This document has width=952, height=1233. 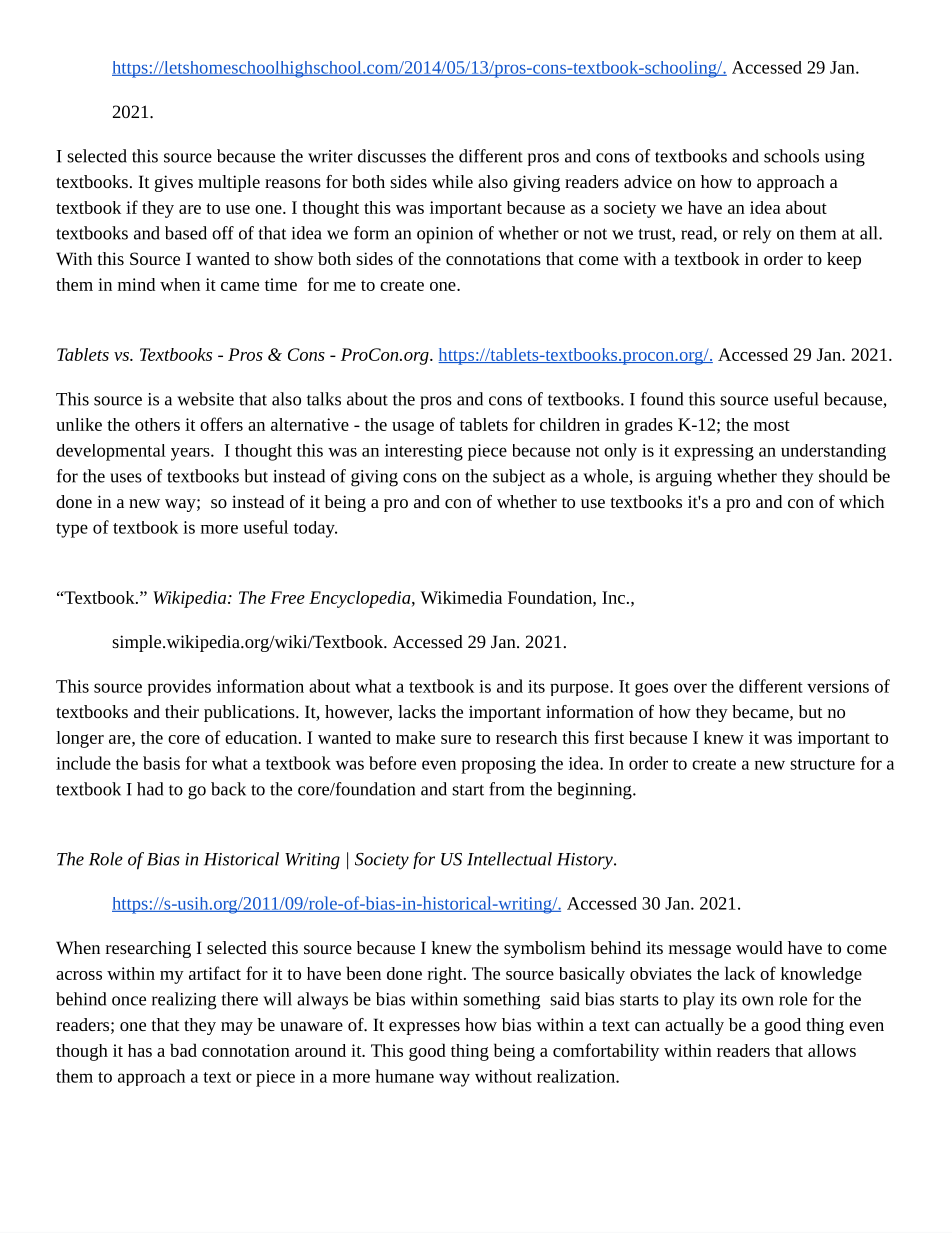 What do you see at coordinates (161, 763) in the document?
I see `basis` at bounding box center [161, 763].
